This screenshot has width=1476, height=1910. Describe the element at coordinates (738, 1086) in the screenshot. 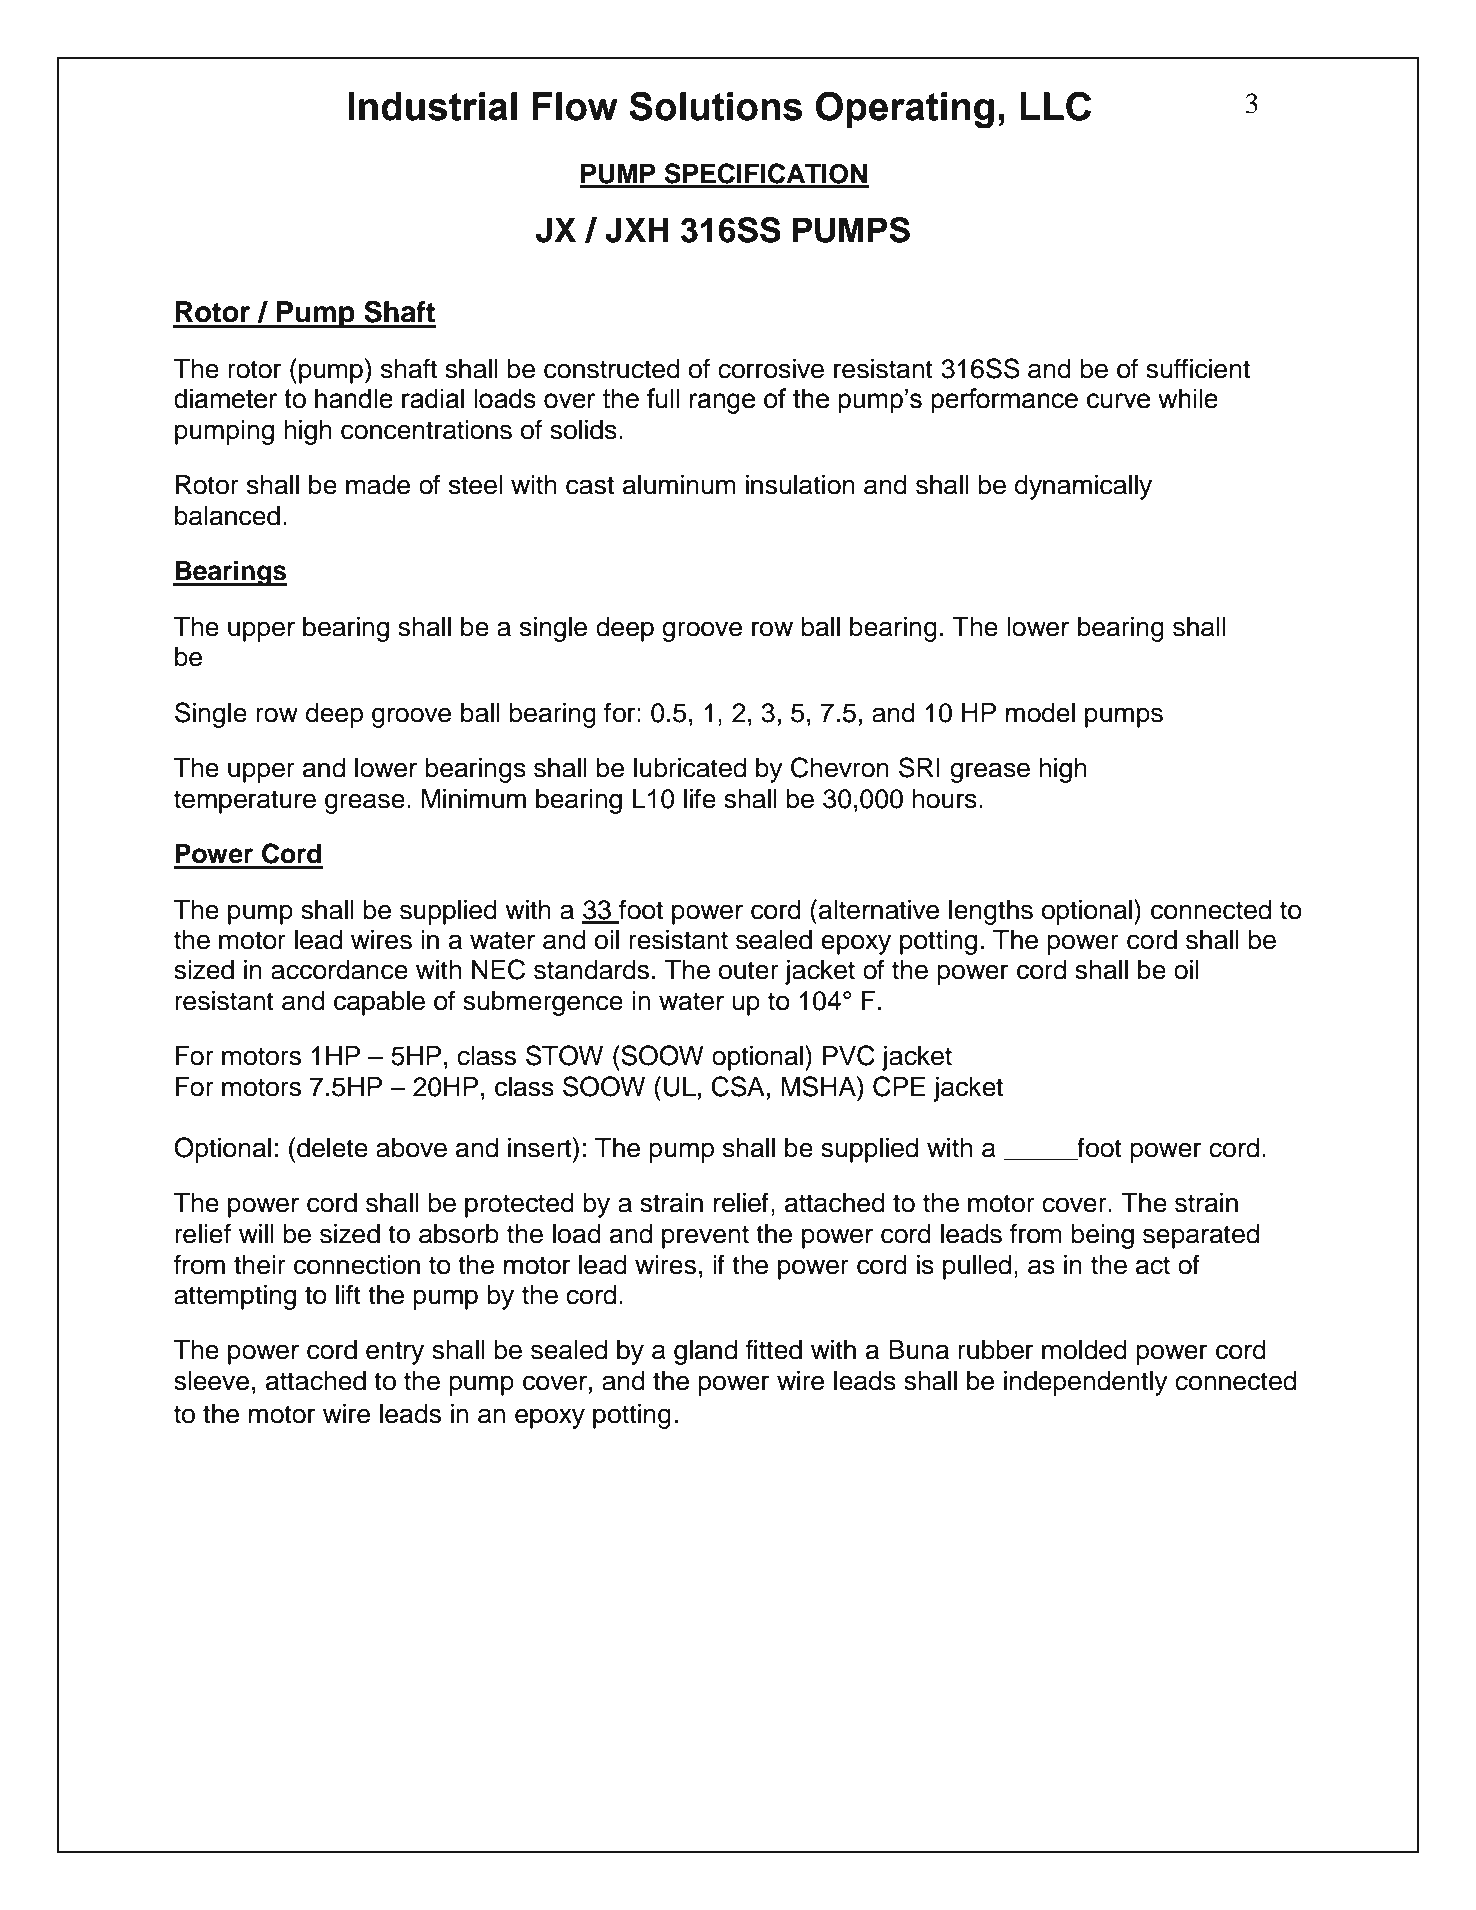

I see `CSA` at that location.
